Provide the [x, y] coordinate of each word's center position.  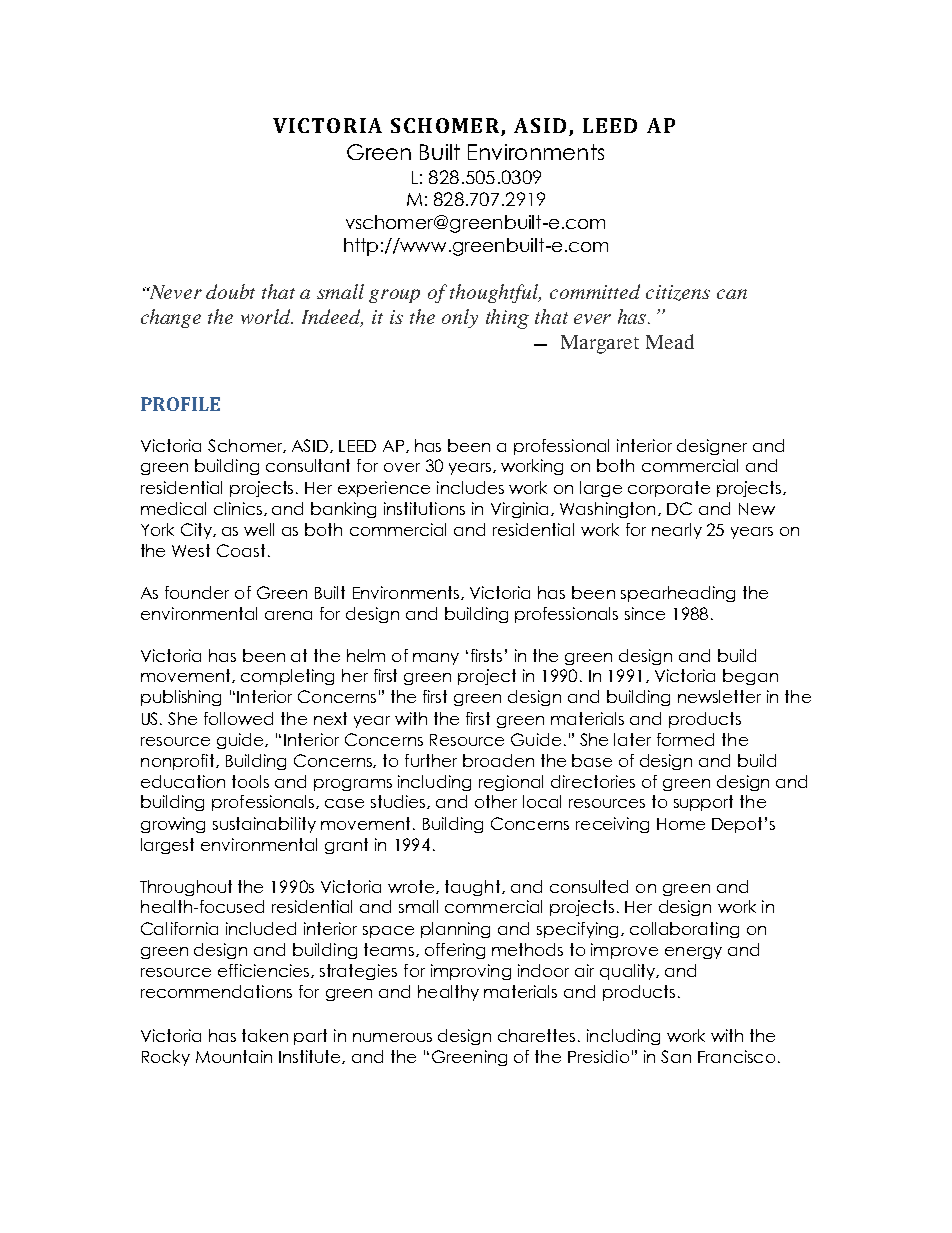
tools [250, 781]
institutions [424, 508]
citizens [678, 293]
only [460, 318]
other [496, 801]
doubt [230, 291]
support [703, 803]
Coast [241, 550]
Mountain [234, 1056]
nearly [677, 531]
